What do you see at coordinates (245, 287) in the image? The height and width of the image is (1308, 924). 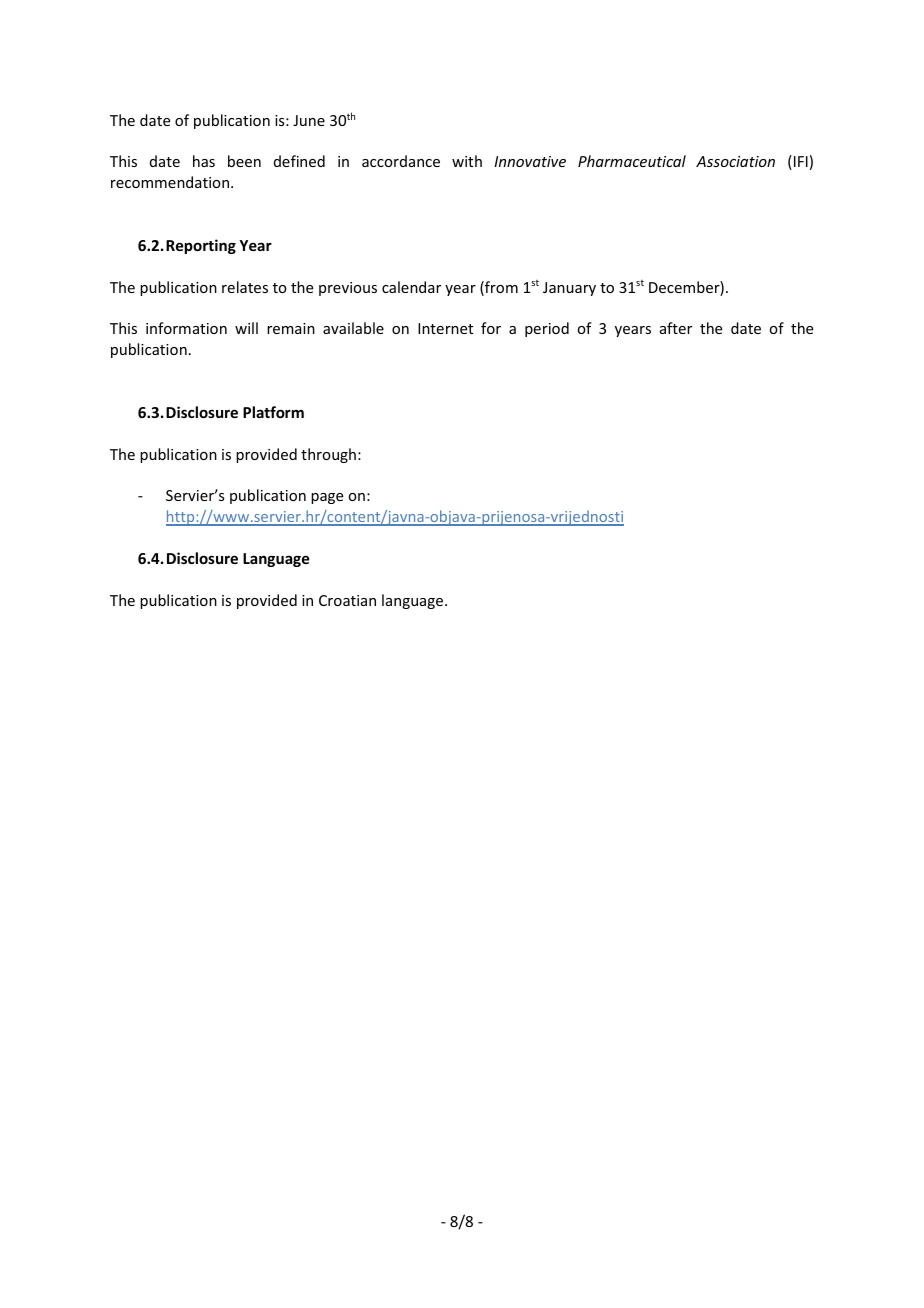 I see `relates` at bounding box center [245, 287].
